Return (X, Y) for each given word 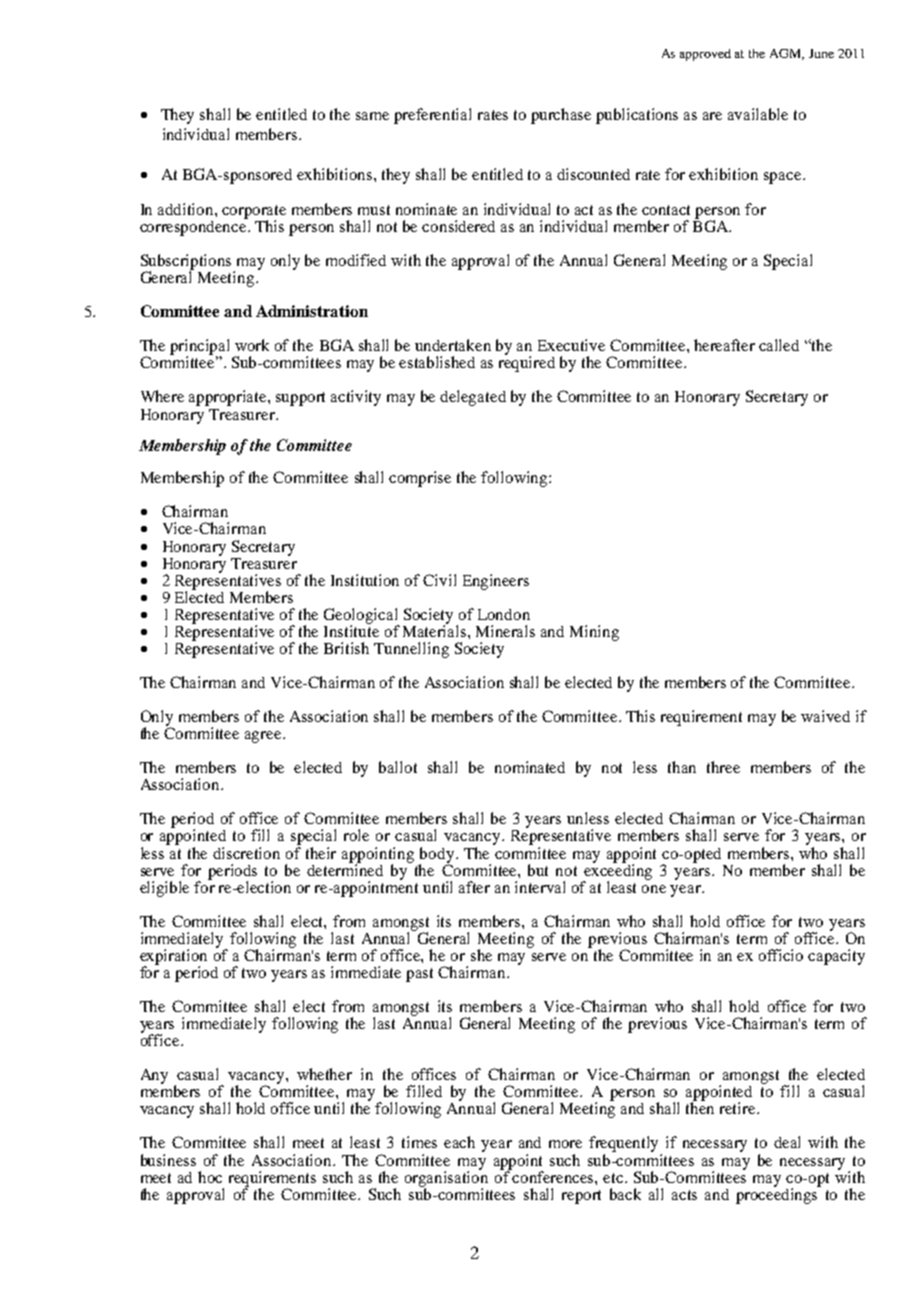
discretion (246, 853)
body (438, 856)
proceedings (778, 1195)
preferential (432, 116)
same (372, 116)
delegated (473, 398)
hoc (210, 1177)
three (723, 767)
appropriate (229, 398)
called (779, 345)
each (459, 1142)
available (758, 114)
